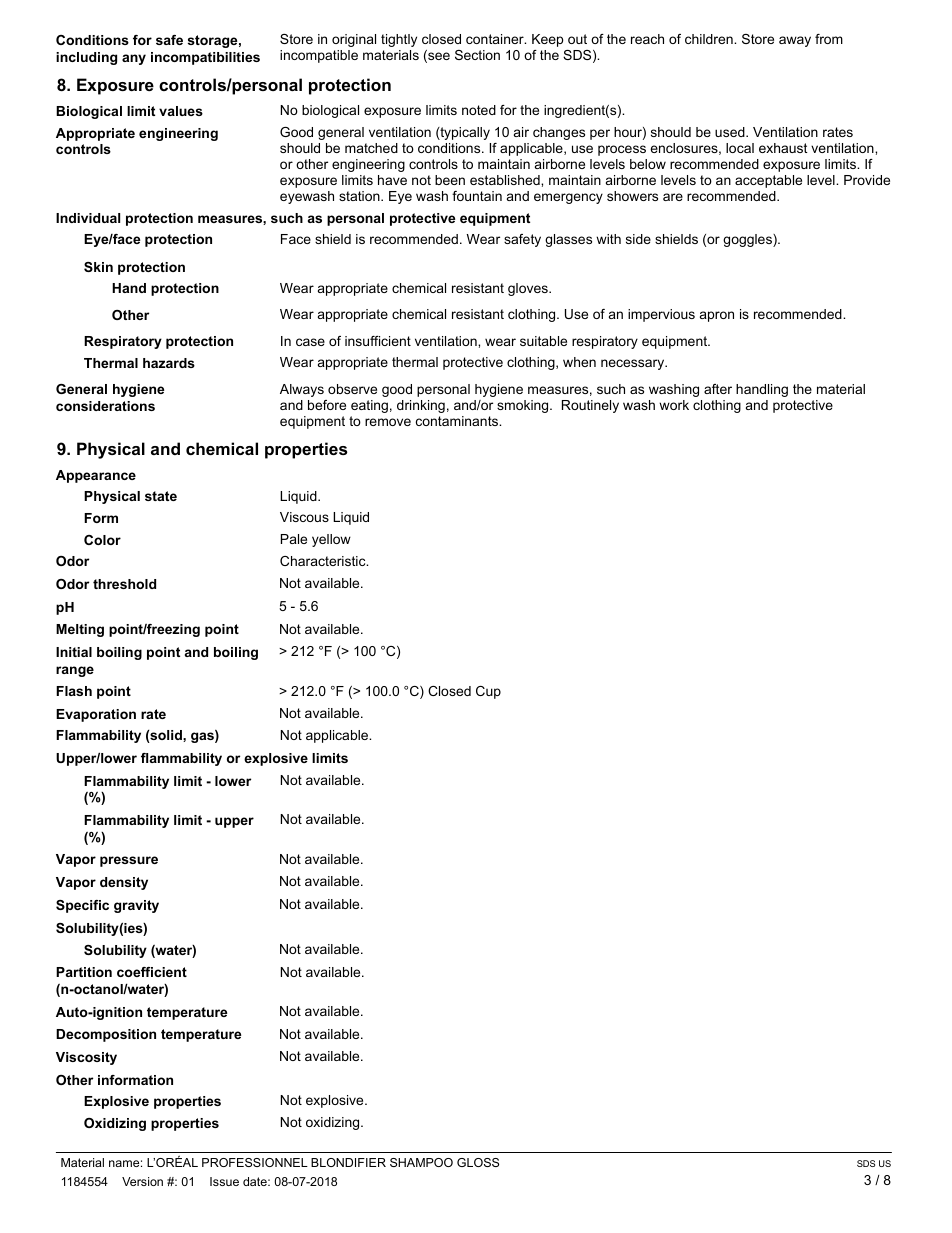  Describe the element at coordinates (488, 692) in the screenshot. I see `Cup` at that location.
